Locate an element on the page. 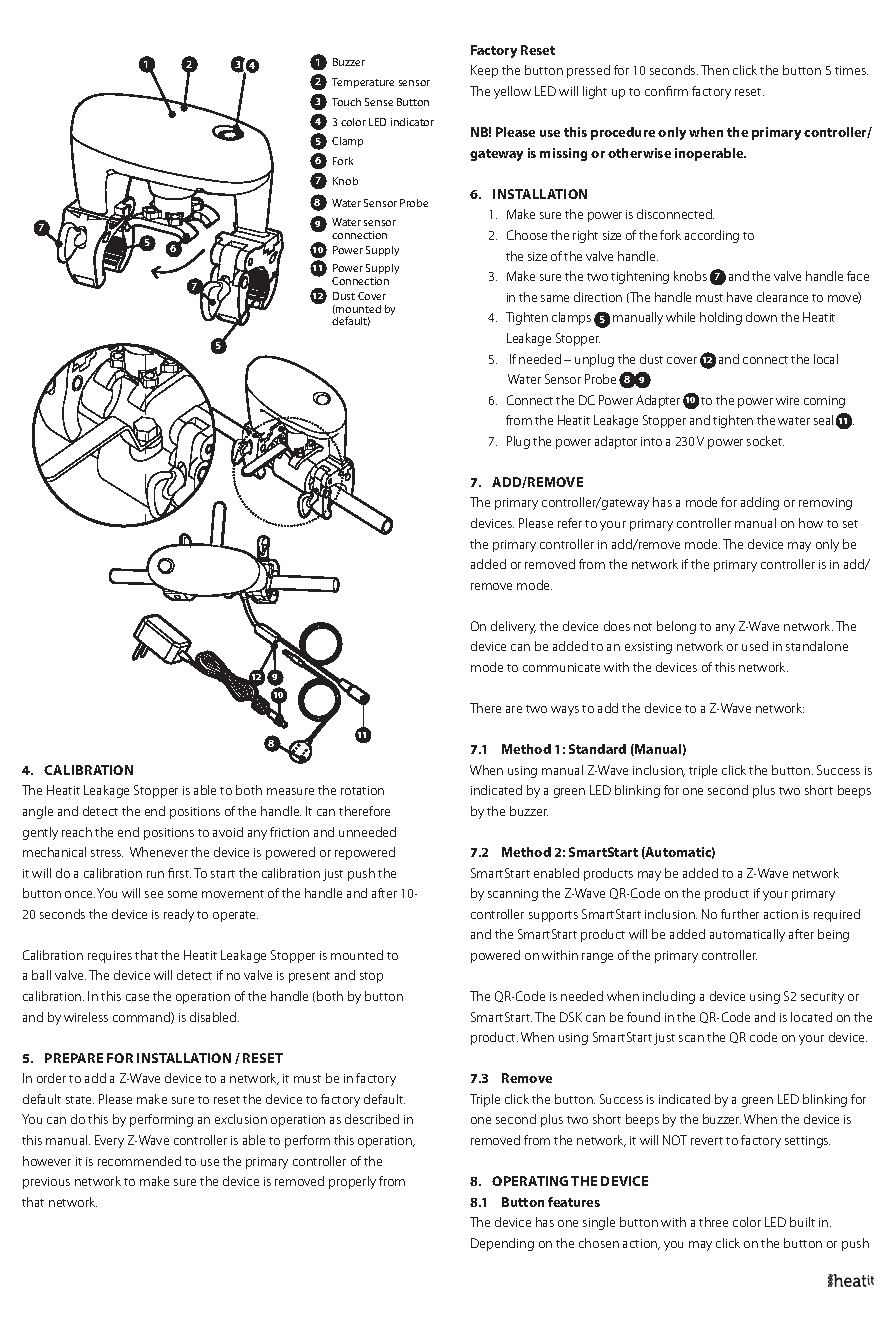  recommended is located at coordinates (139, 1161).
